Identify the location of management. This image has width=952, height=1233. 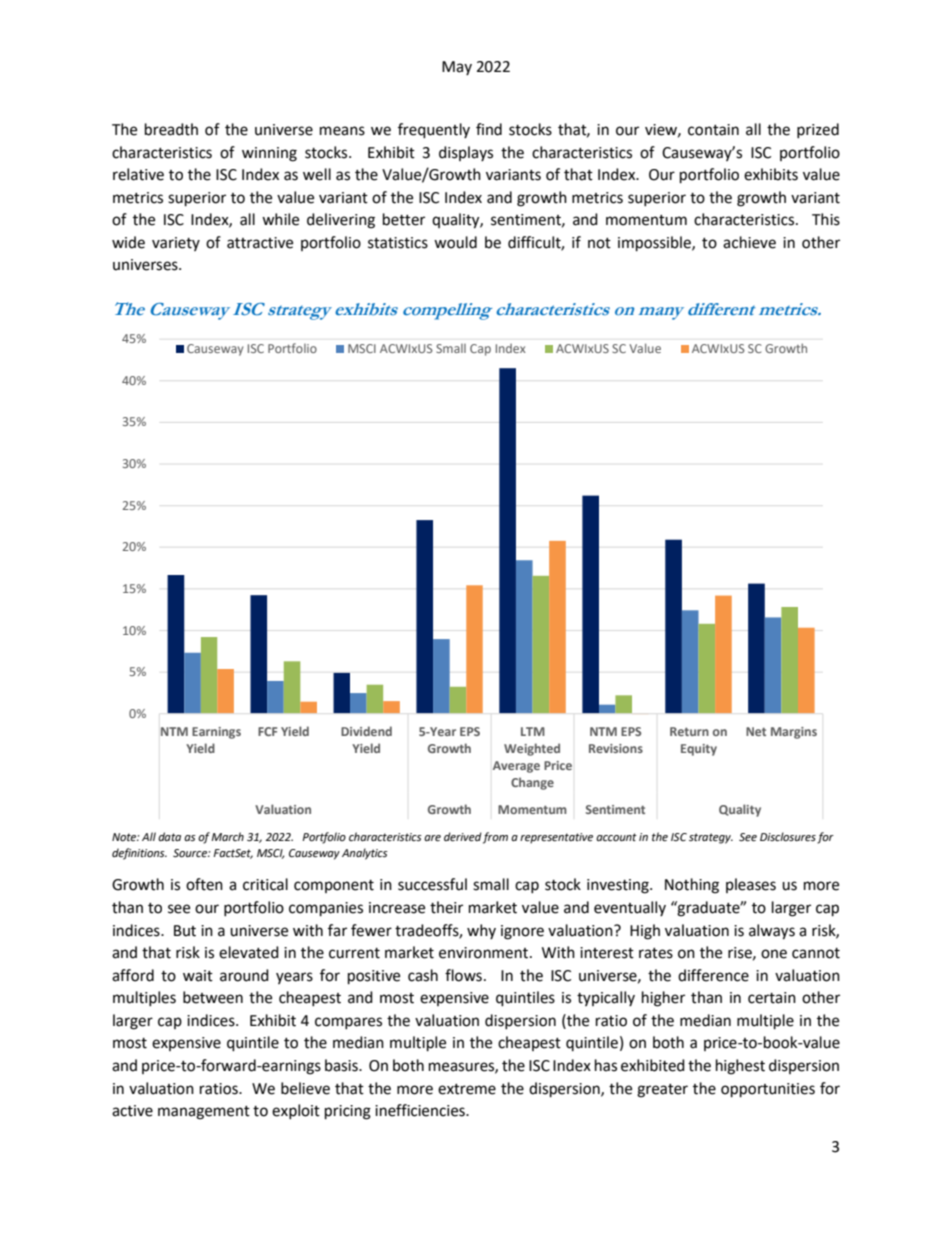
(204, 1113).
